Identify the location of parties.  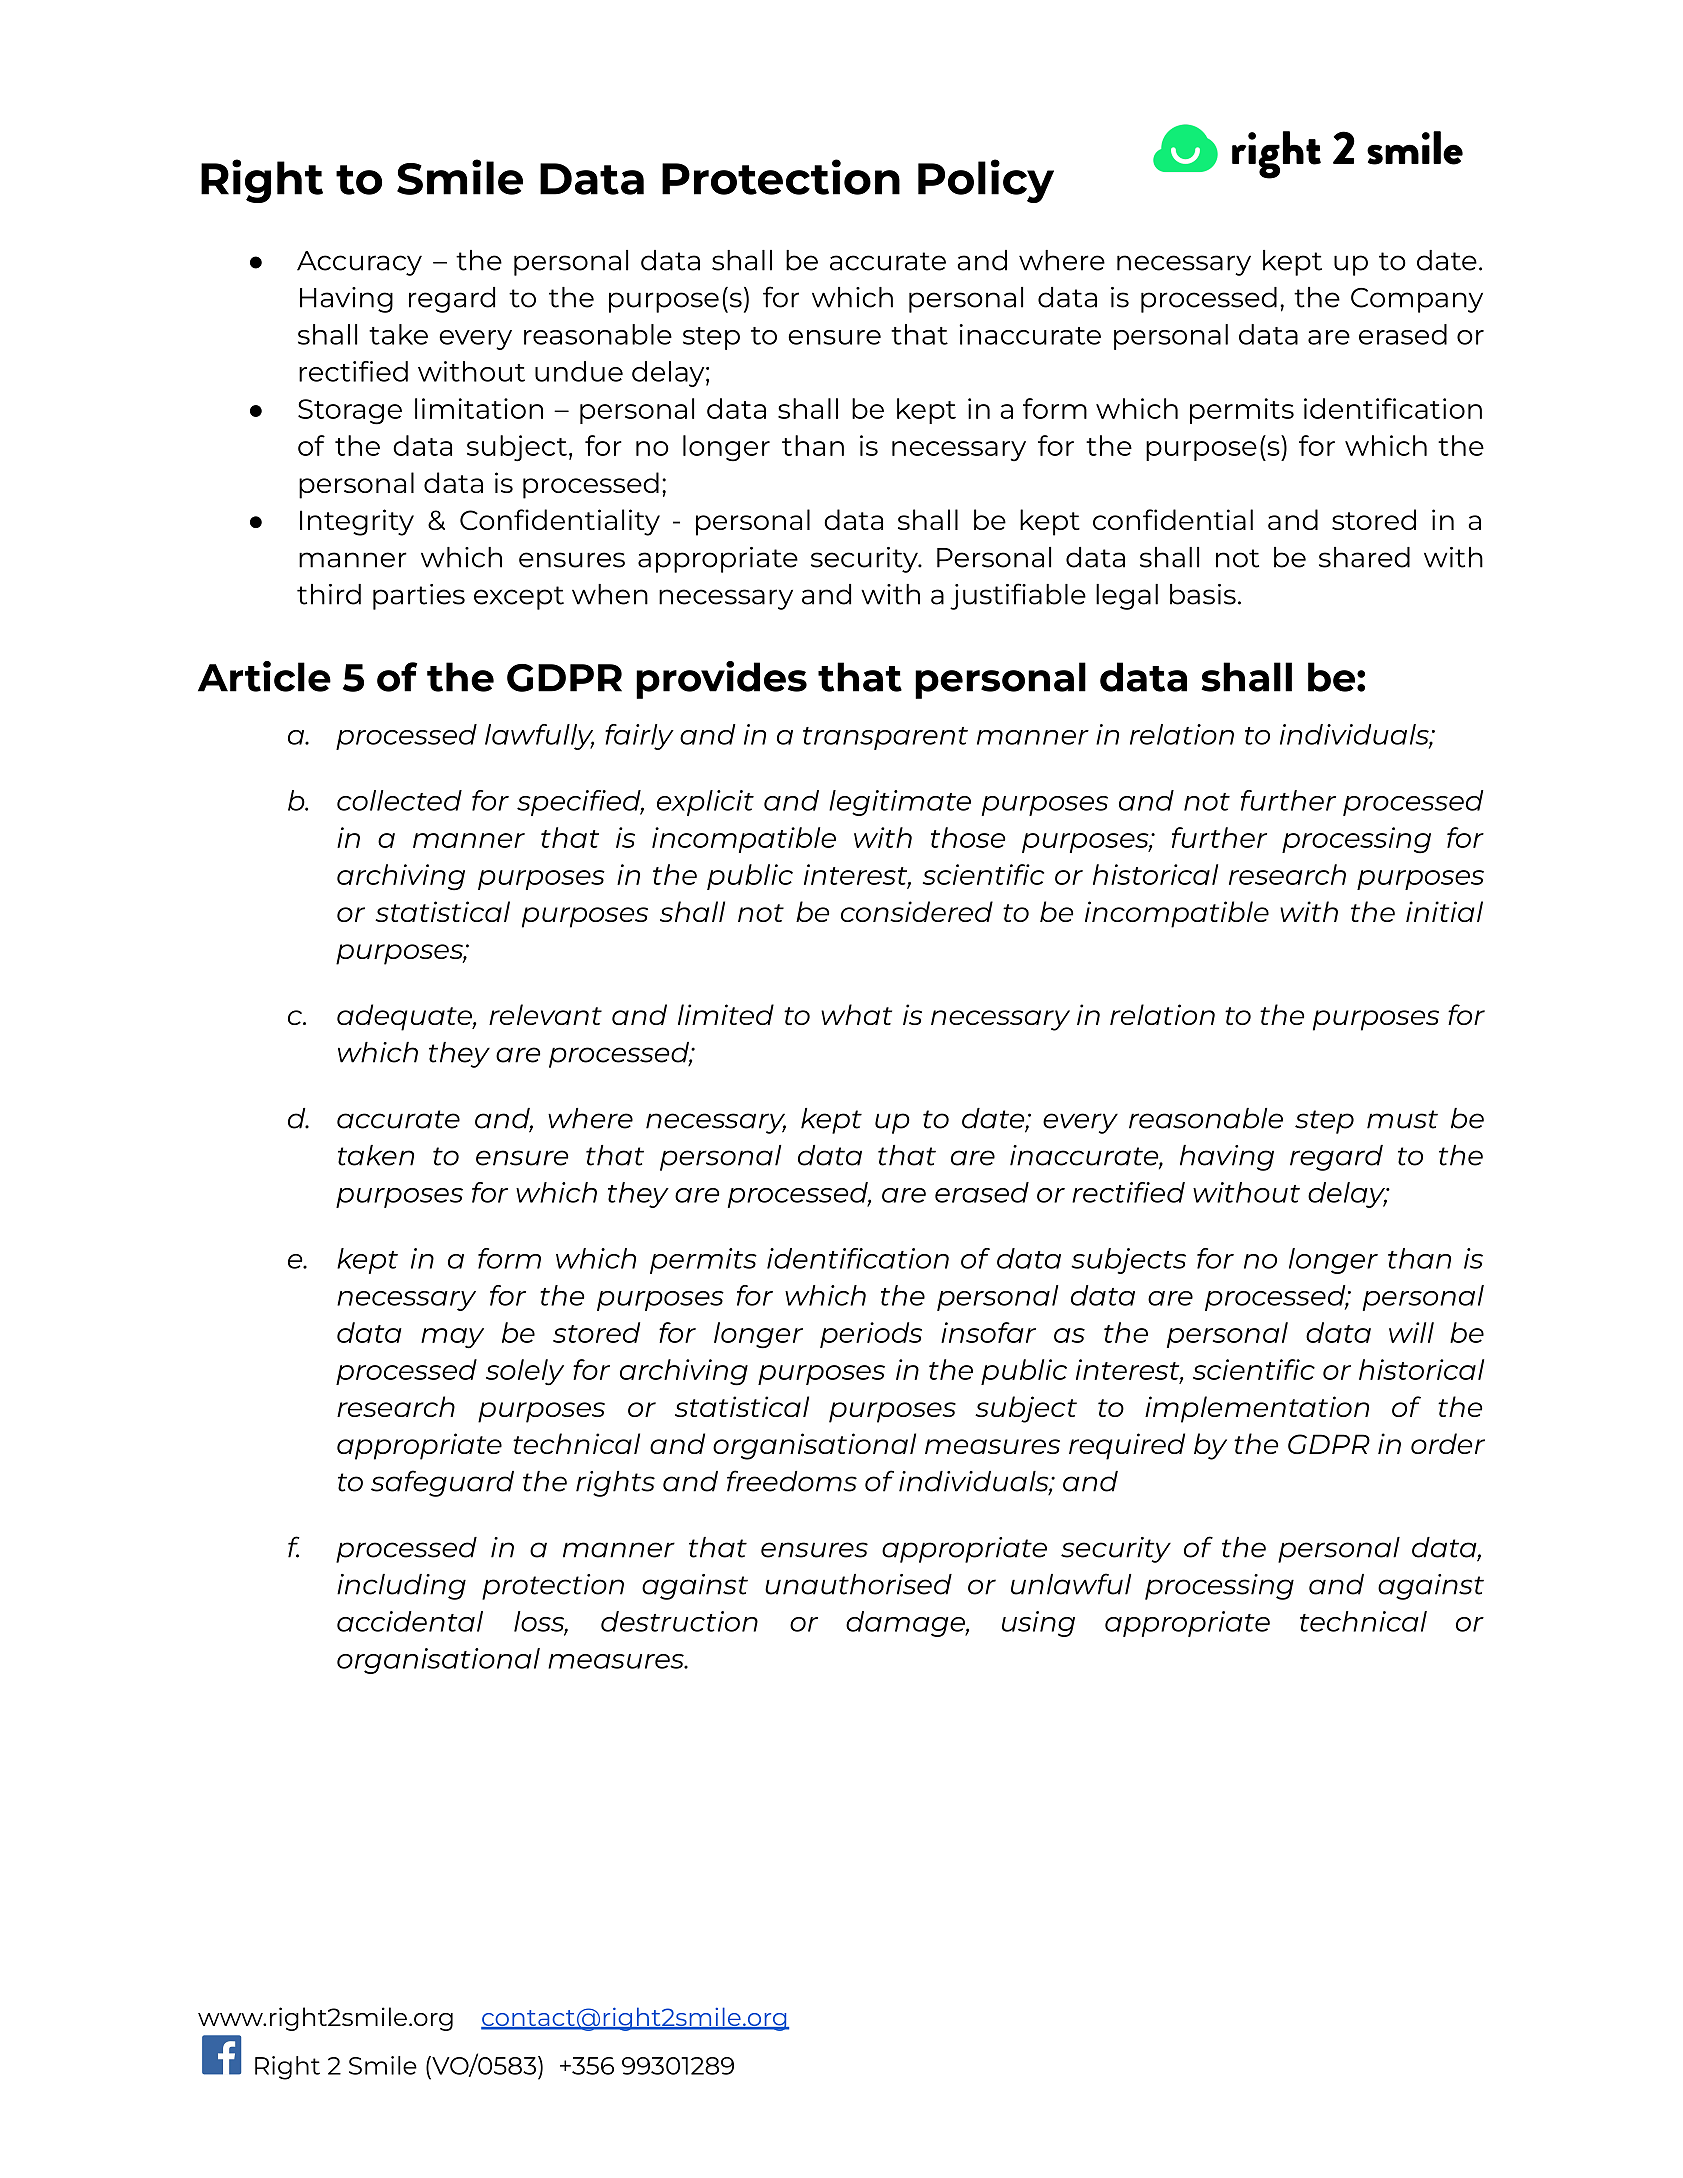
(419, 597).
